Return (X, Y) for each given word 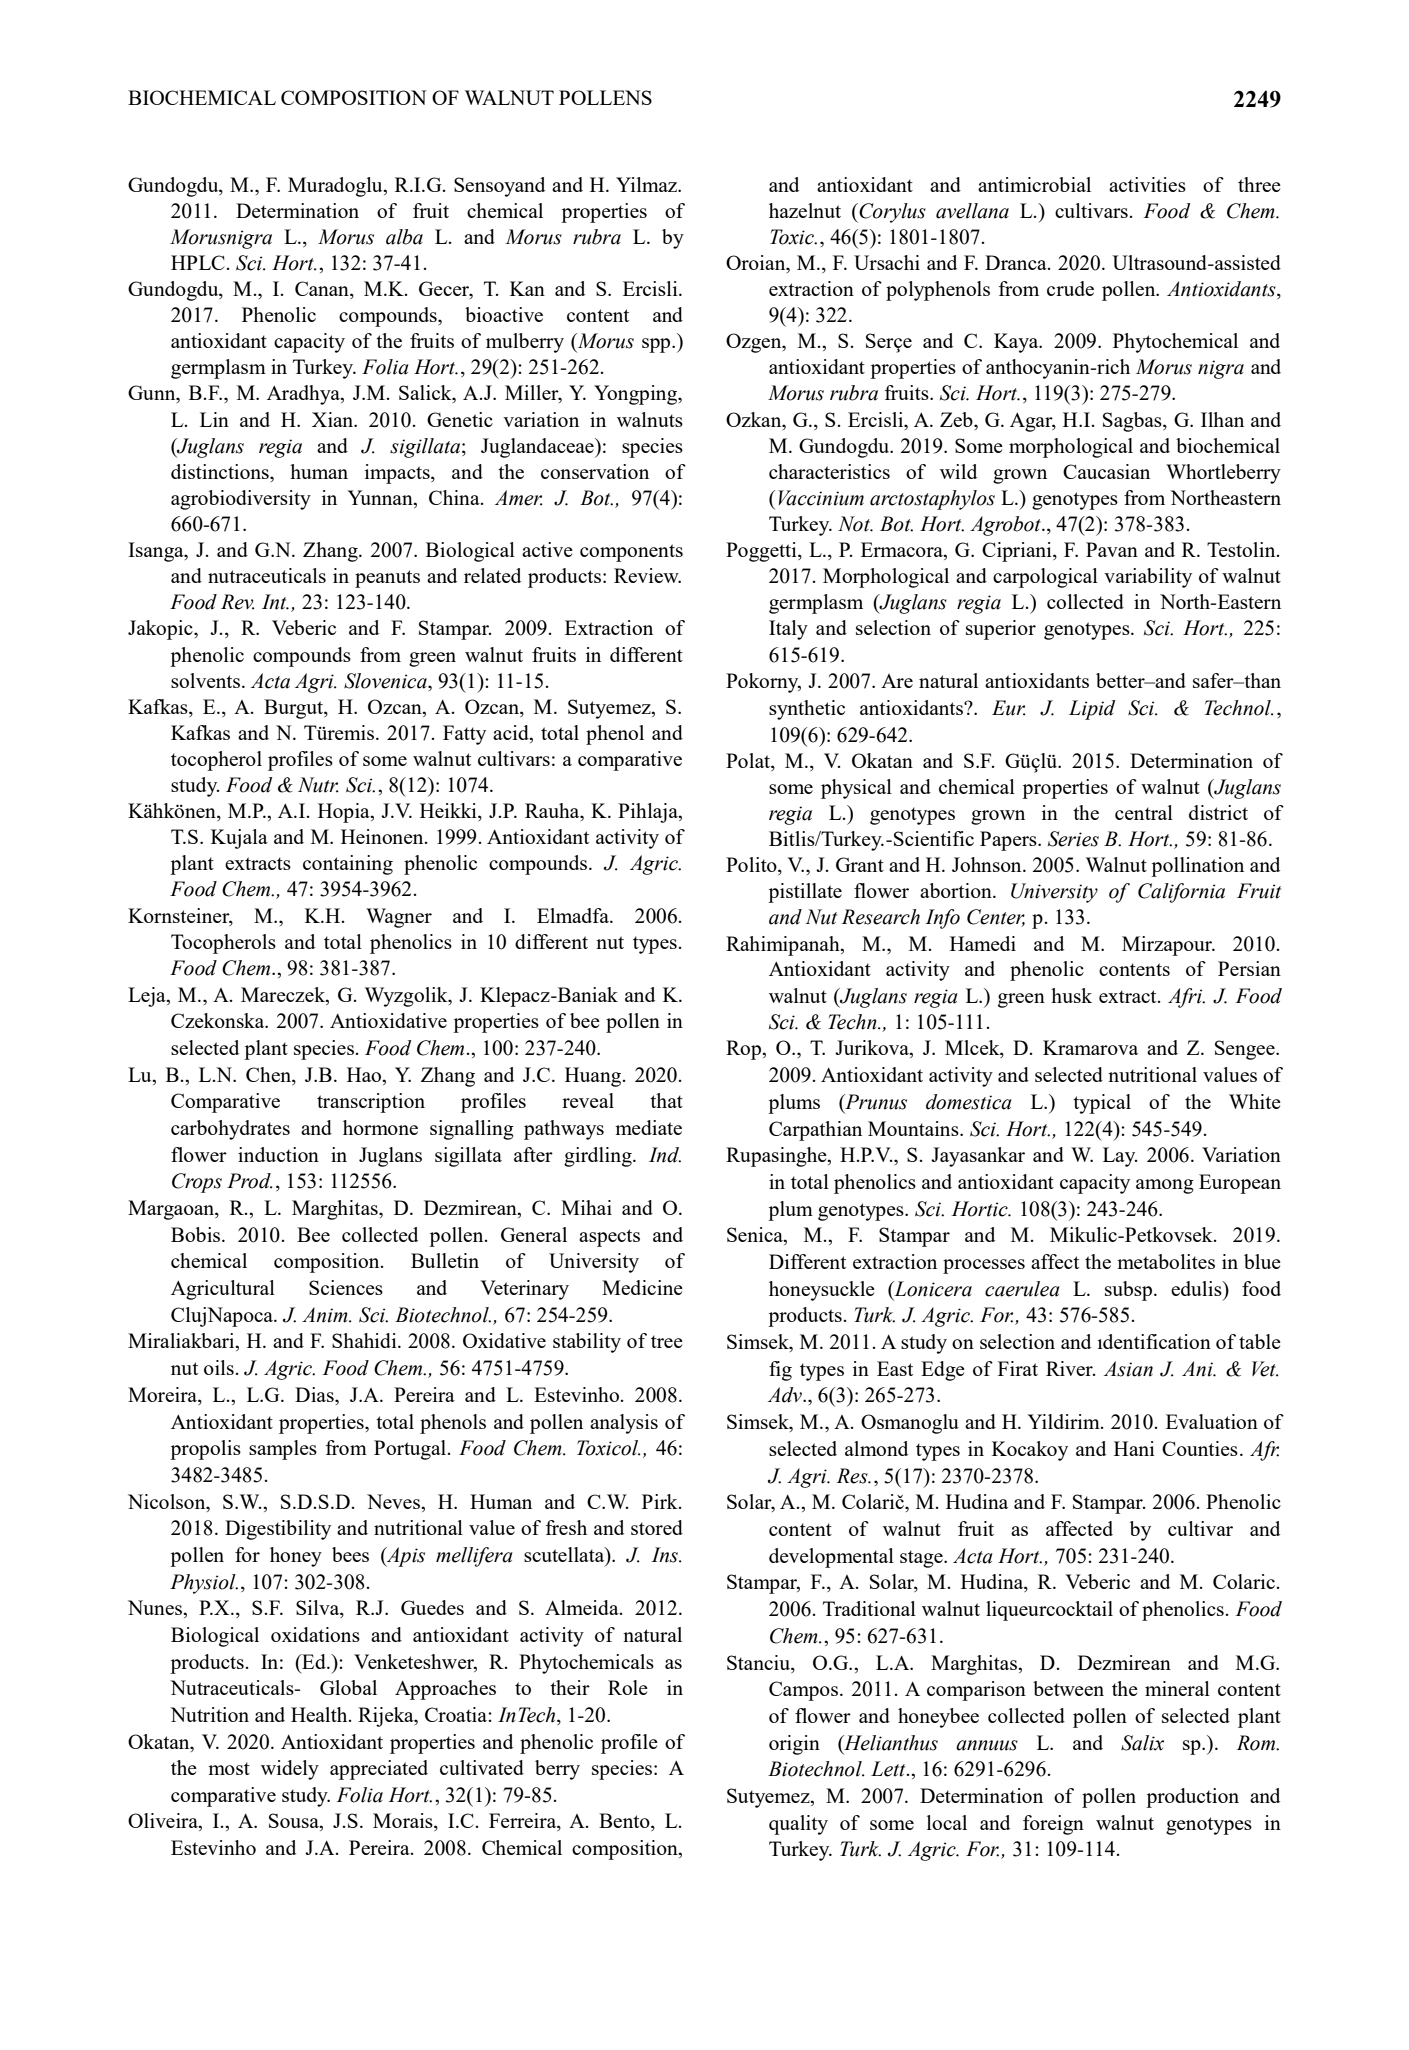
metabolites (1166, 1261)
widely (290, 1770)
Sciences (346, 1287)
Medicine (642, 1287)
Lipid (1092, 710)
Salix (1142, 1743)
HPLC (198, 262)
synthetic (807, 710)
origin (794, 1745)
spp (657, 345)
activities (1147, 184)
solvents (207, 680)
